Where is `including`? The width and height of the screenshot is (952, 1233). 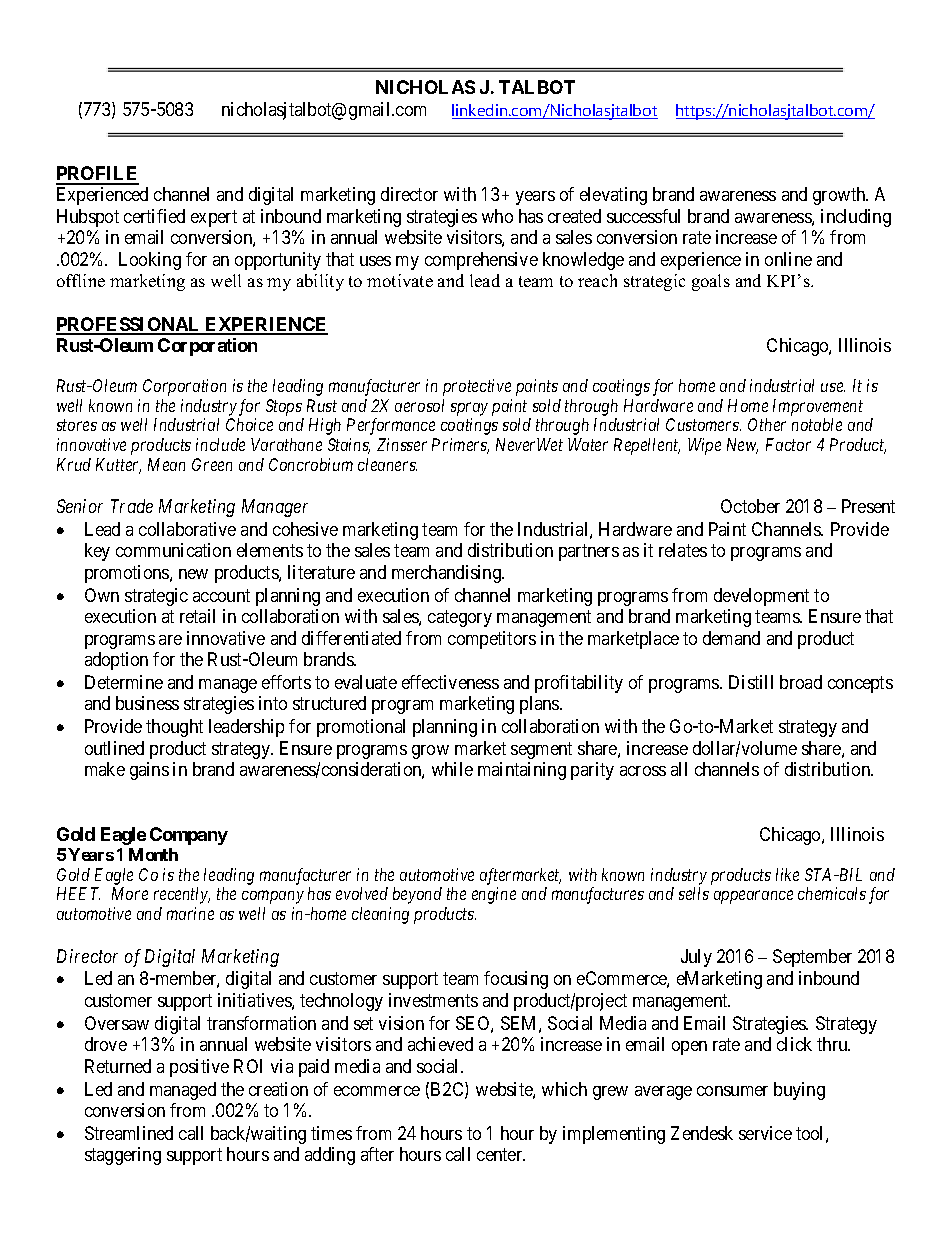 including is located at coordinates (856, 218).
